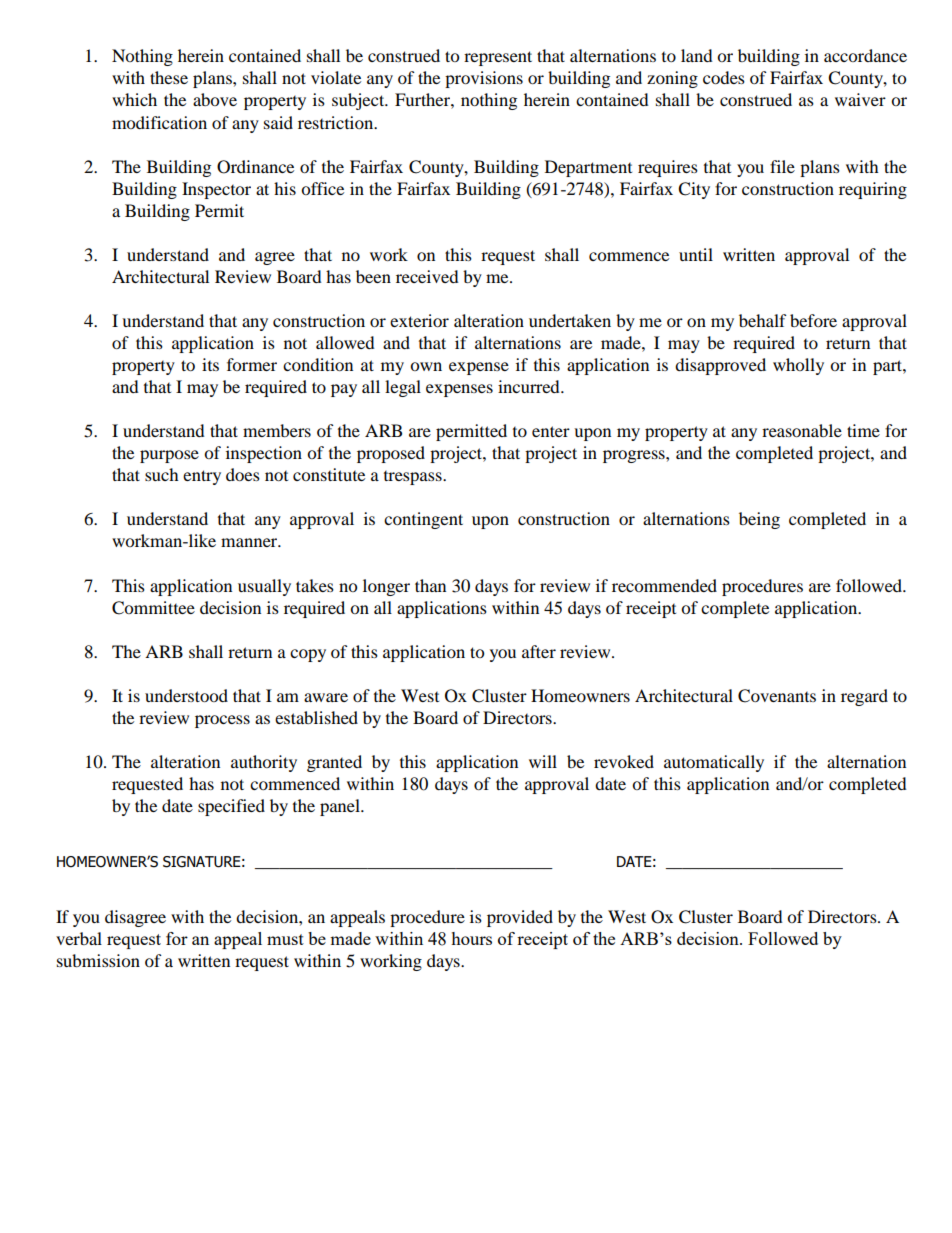 The height and width of the image is (1233, 952). Describe the element at coordinates (169, 77) in the image. I see `these` at that location.
